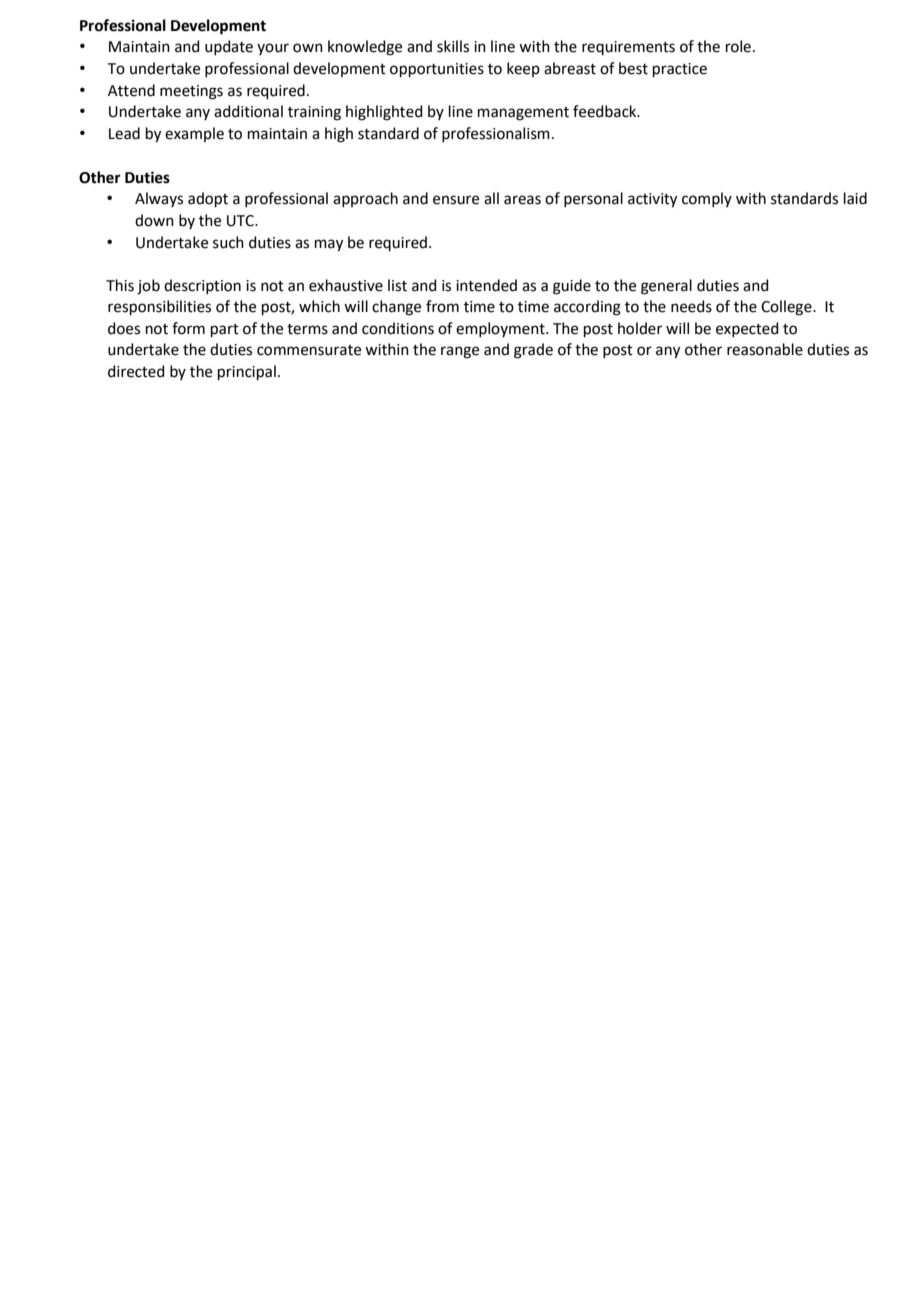  I want to click on additional, so click(248, 111).
